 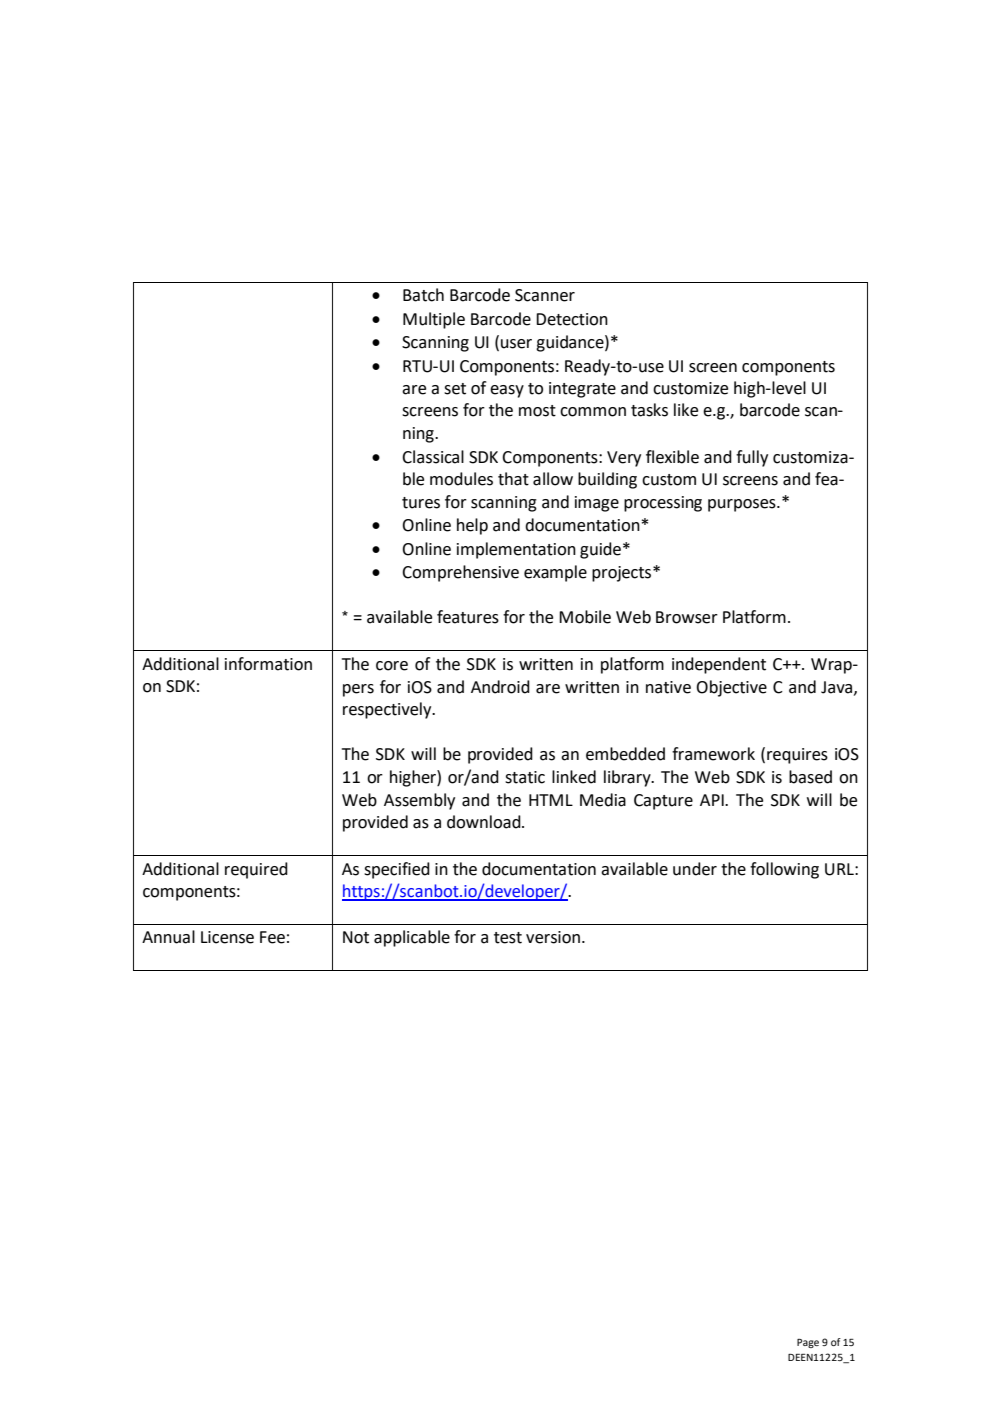 I want to click on user, so click(x=516, y=344).
